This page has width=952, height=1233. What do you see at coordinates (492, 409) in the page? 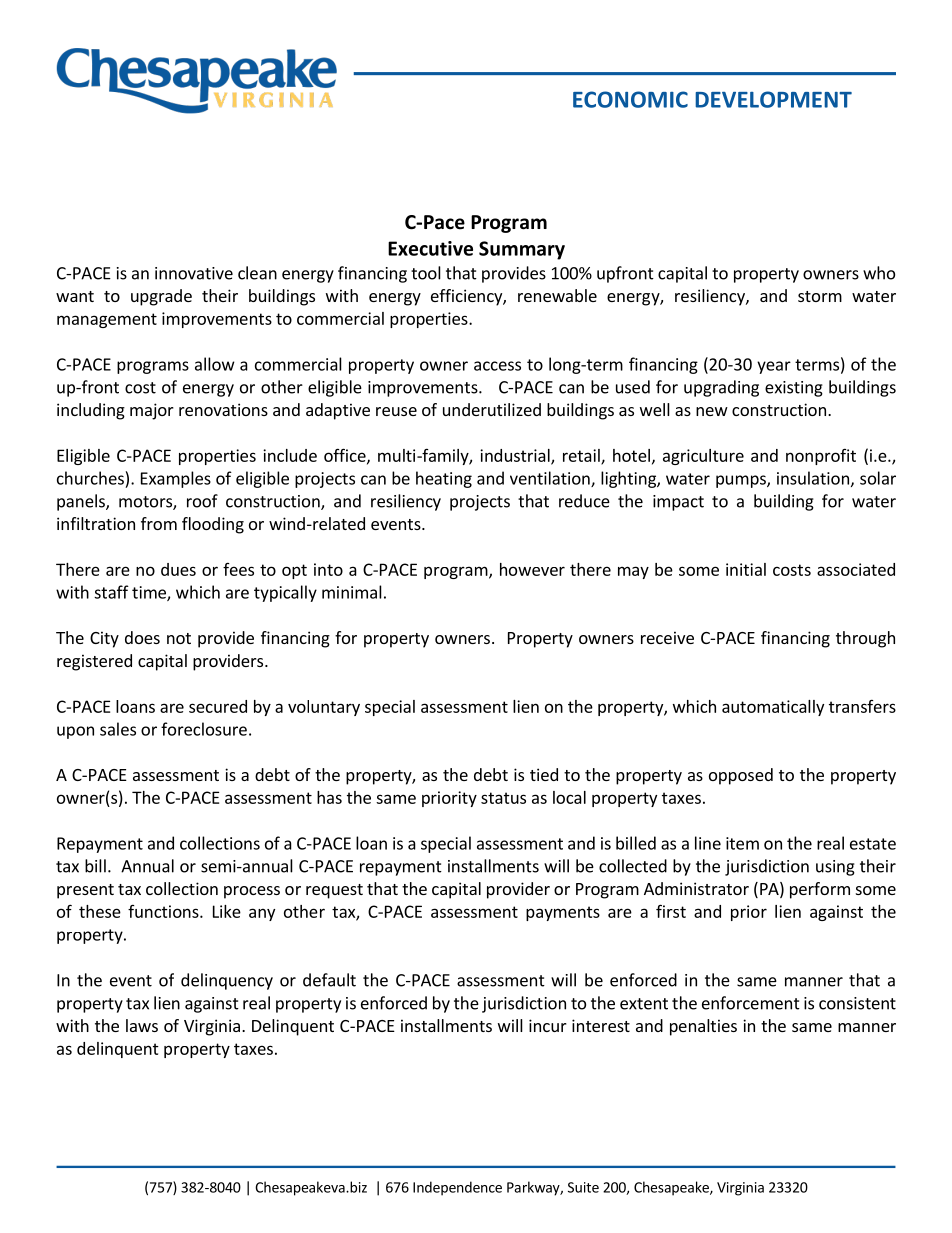
I see `underutilized` at bounding box center [492, 409].
